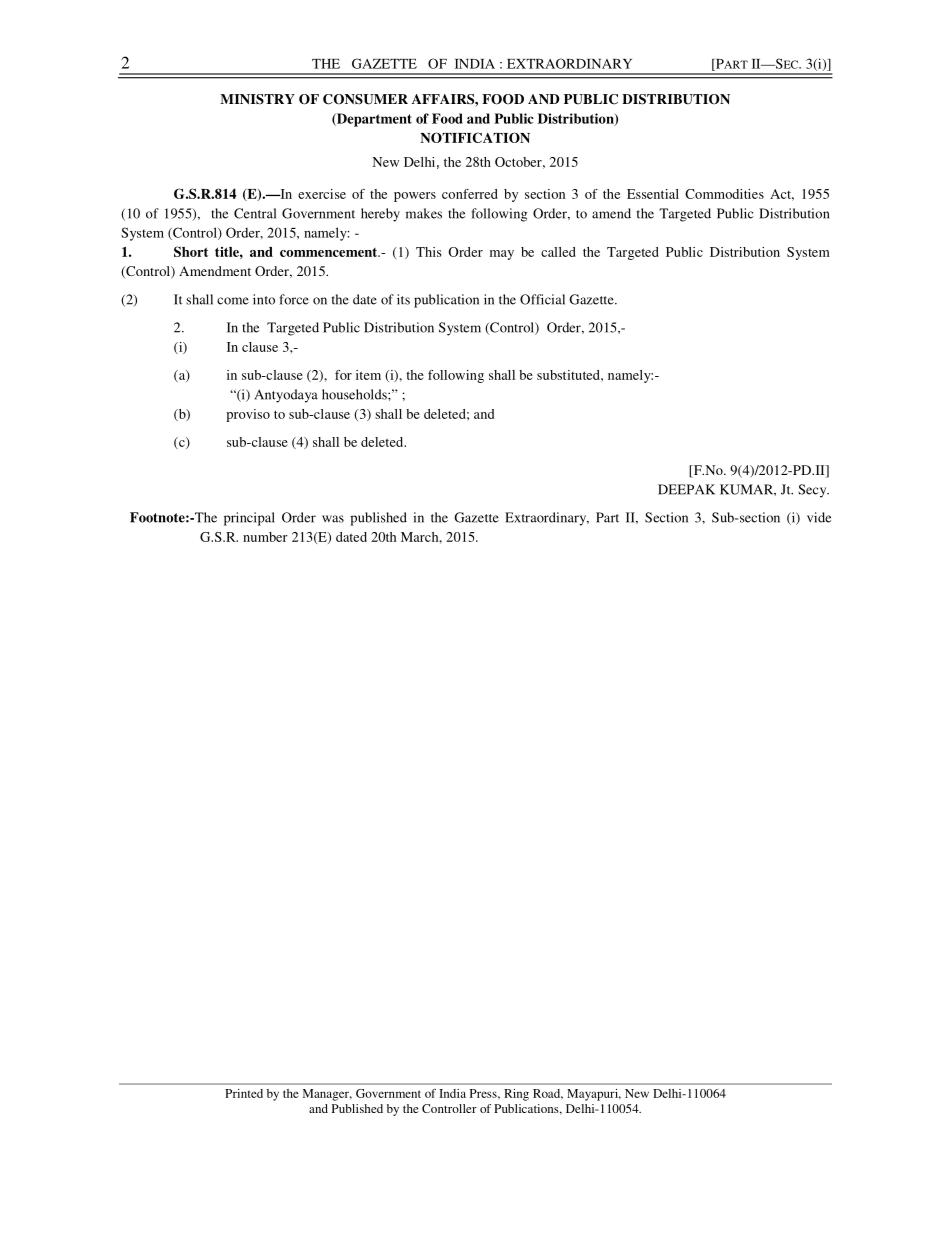 This screenshot has width=952, height=1233. I want to click on vide, so click(819, 517).
